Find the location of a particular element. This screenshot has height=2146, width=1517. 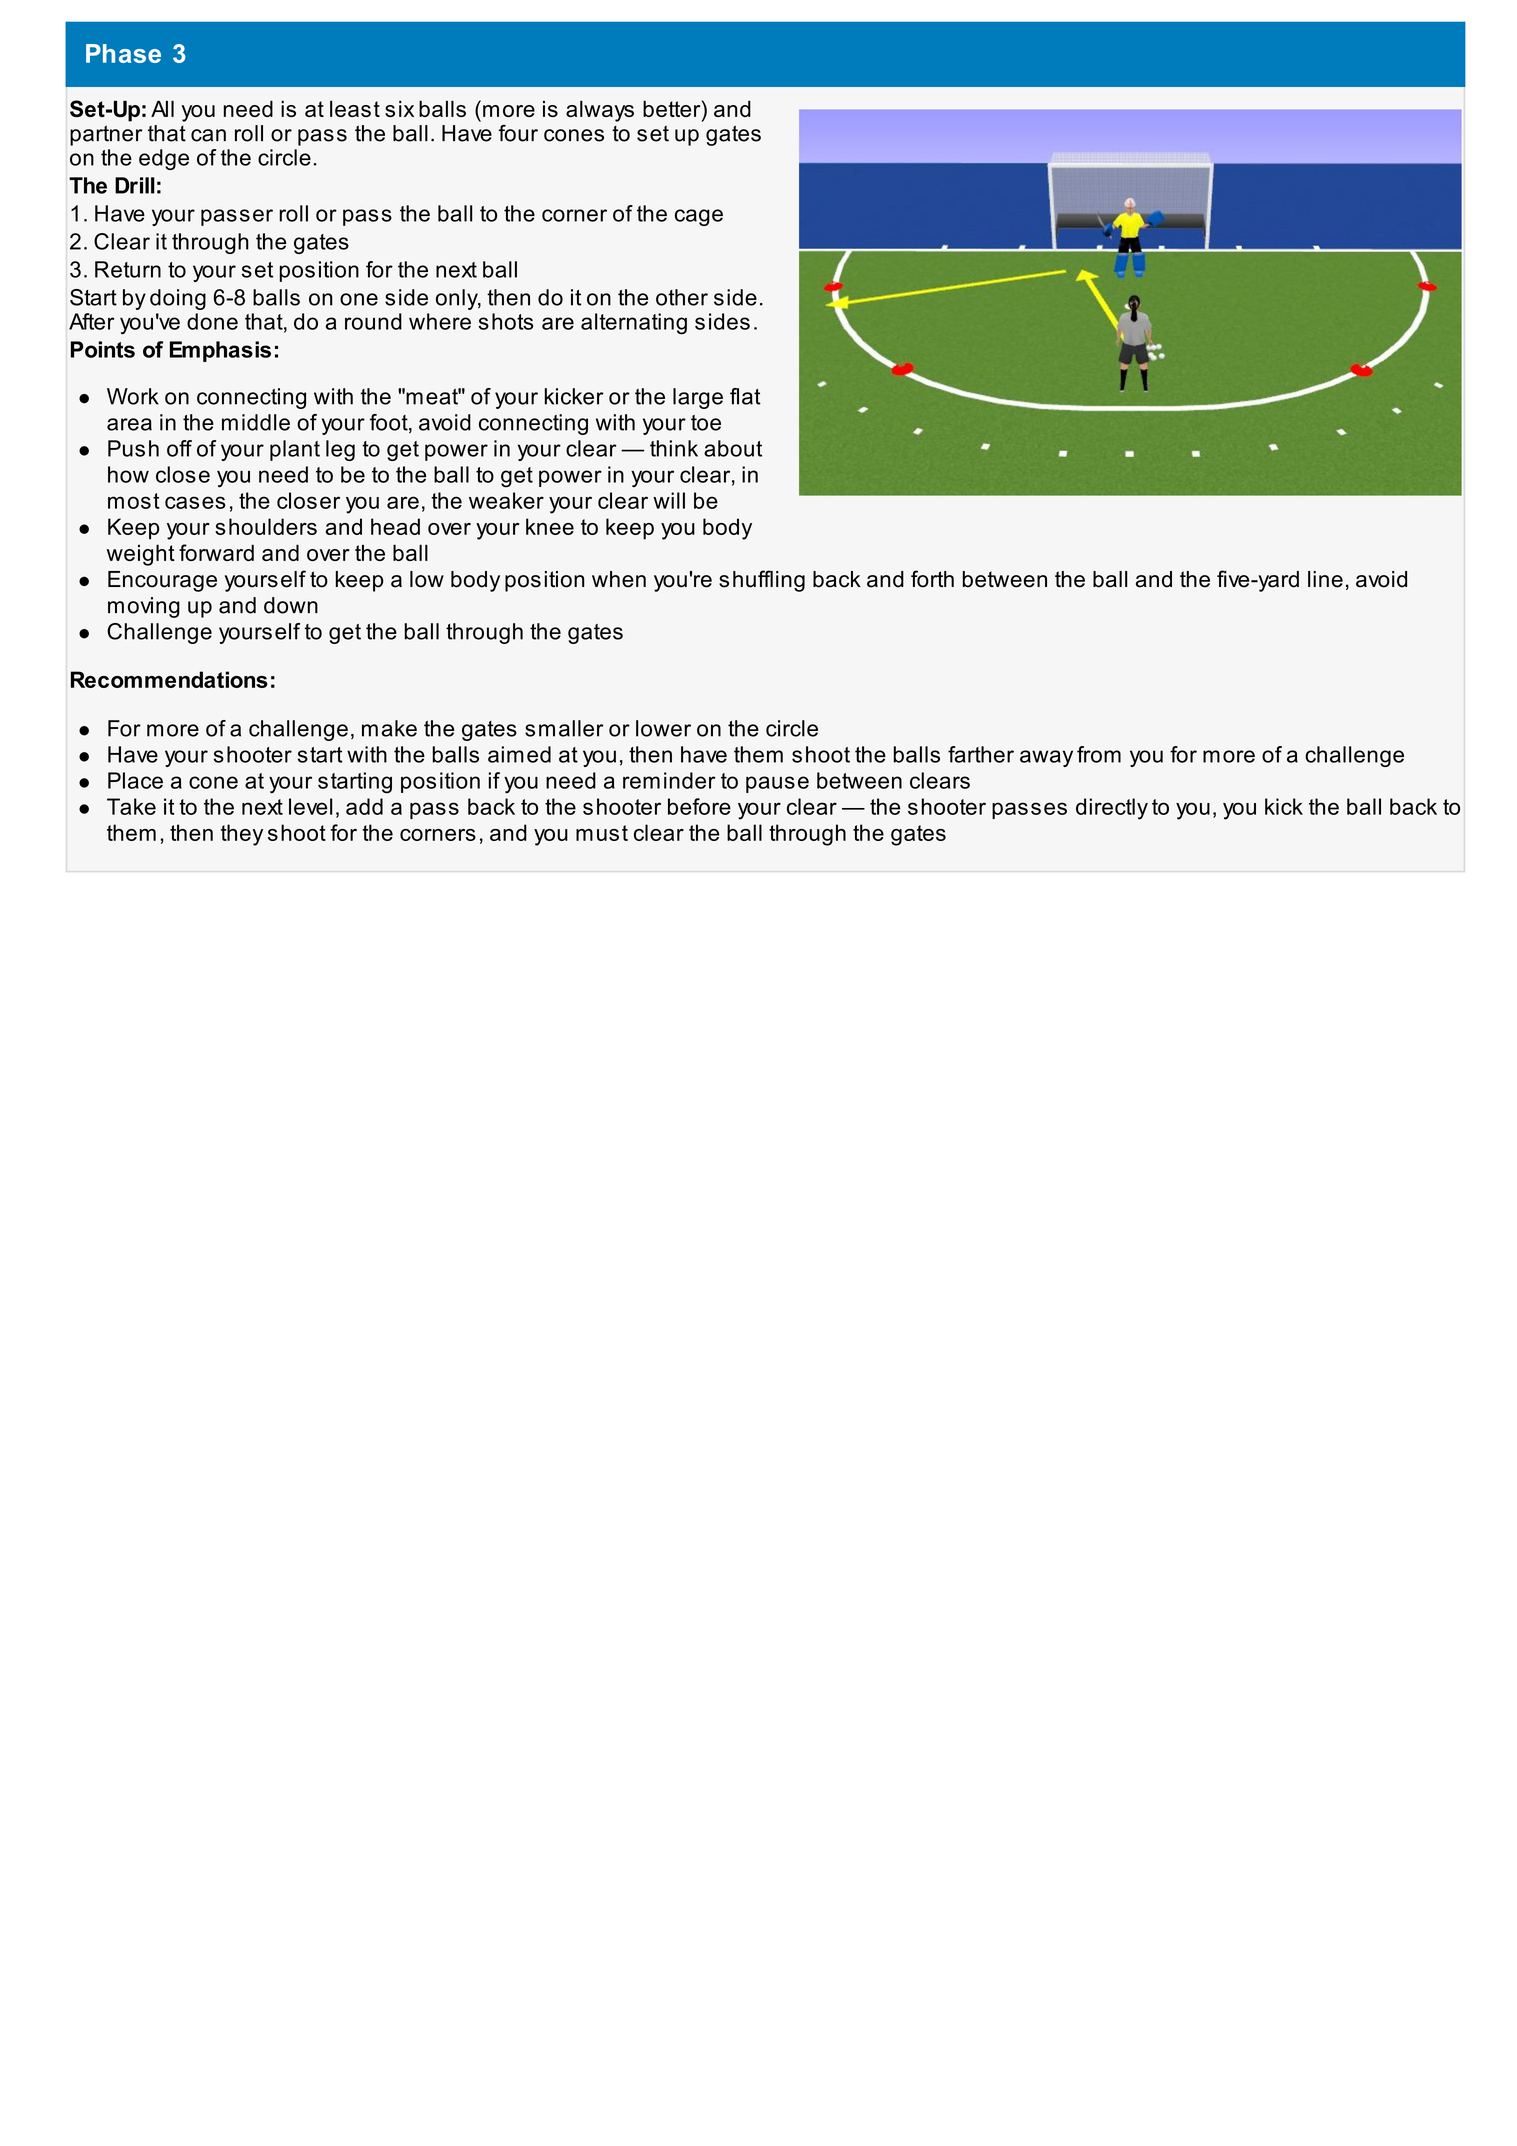

cage is located at coordinates (699, 217).
